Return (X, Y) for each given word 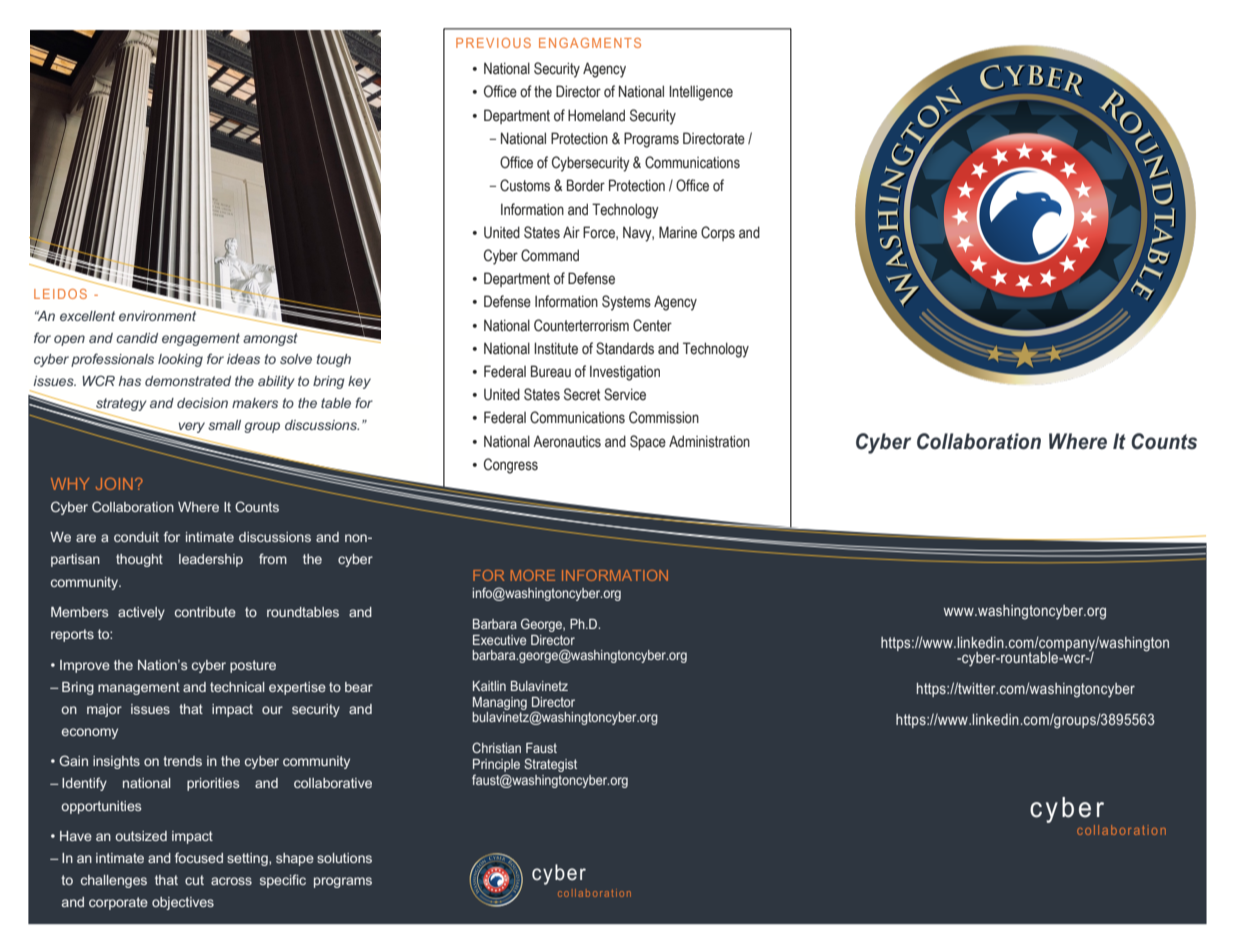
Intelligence (701, 93)
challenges (114, 881)
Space (648, 442)
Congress (511, 466)
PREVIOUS (493, 43)
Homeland (596, 115)
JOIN (114, 484)
